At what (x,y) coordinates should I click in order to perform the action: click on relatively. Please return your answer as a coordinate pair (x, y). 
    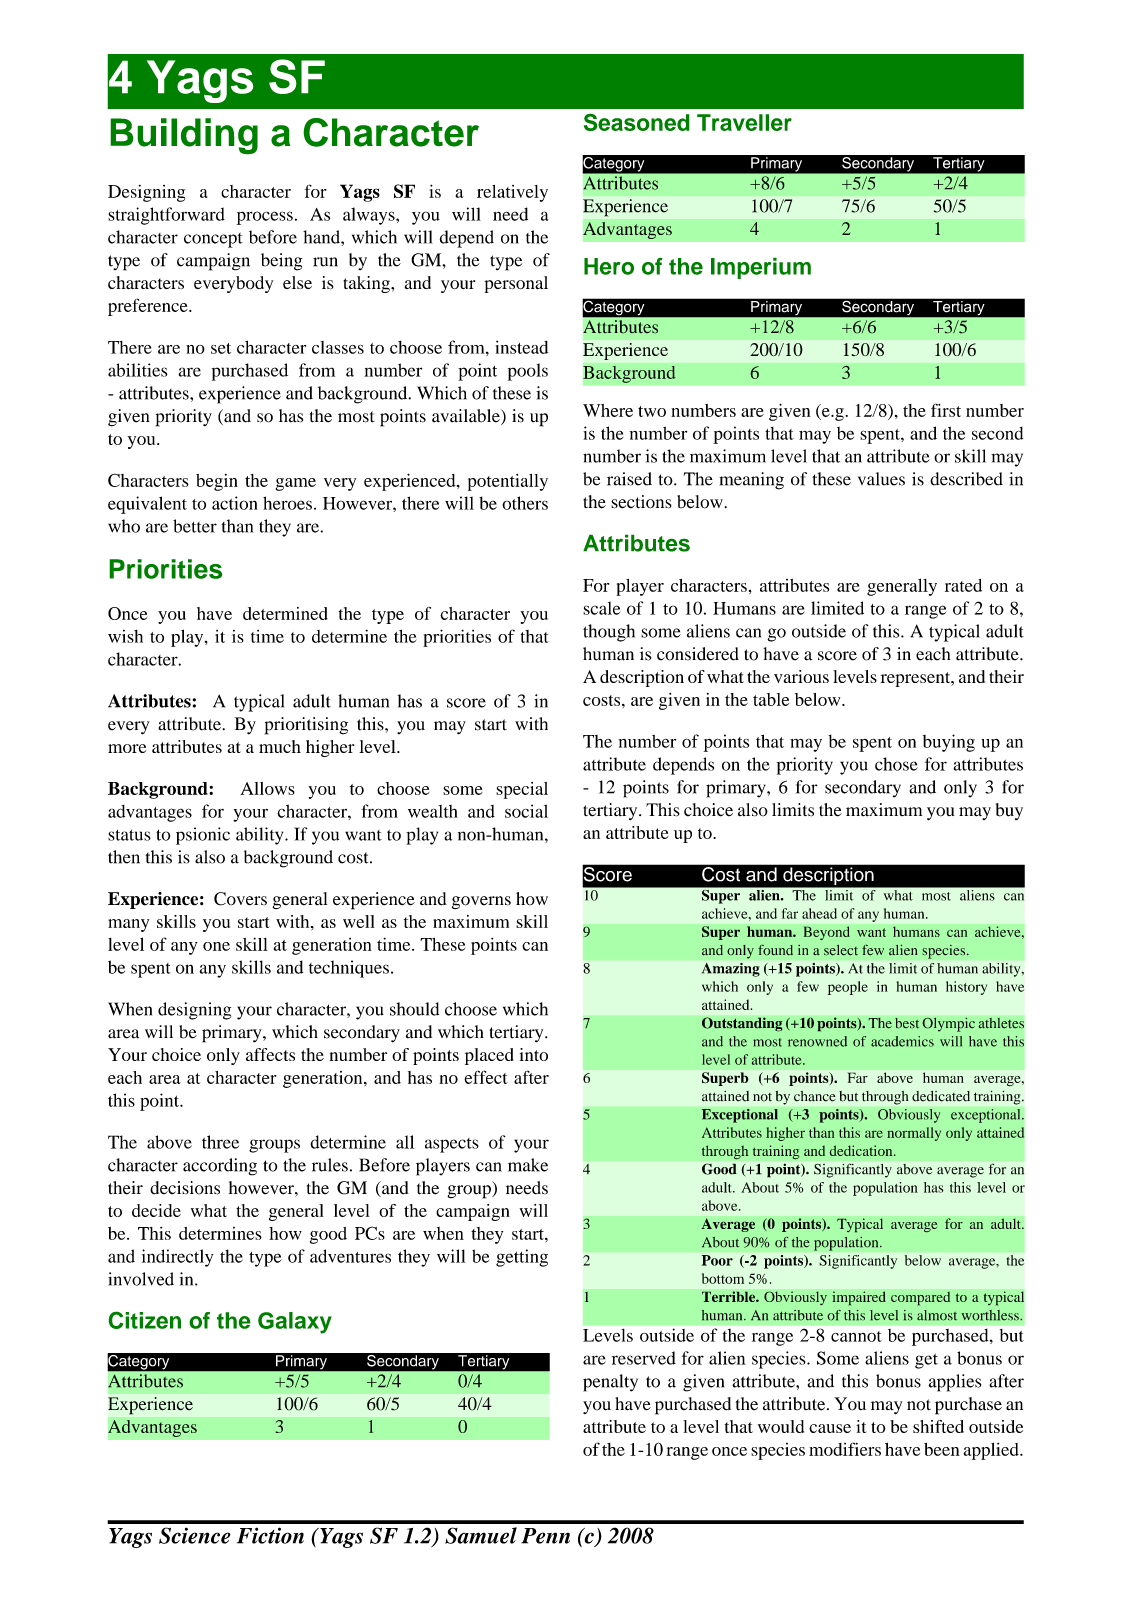
    Looking at the image, I should click on (512, 193).
